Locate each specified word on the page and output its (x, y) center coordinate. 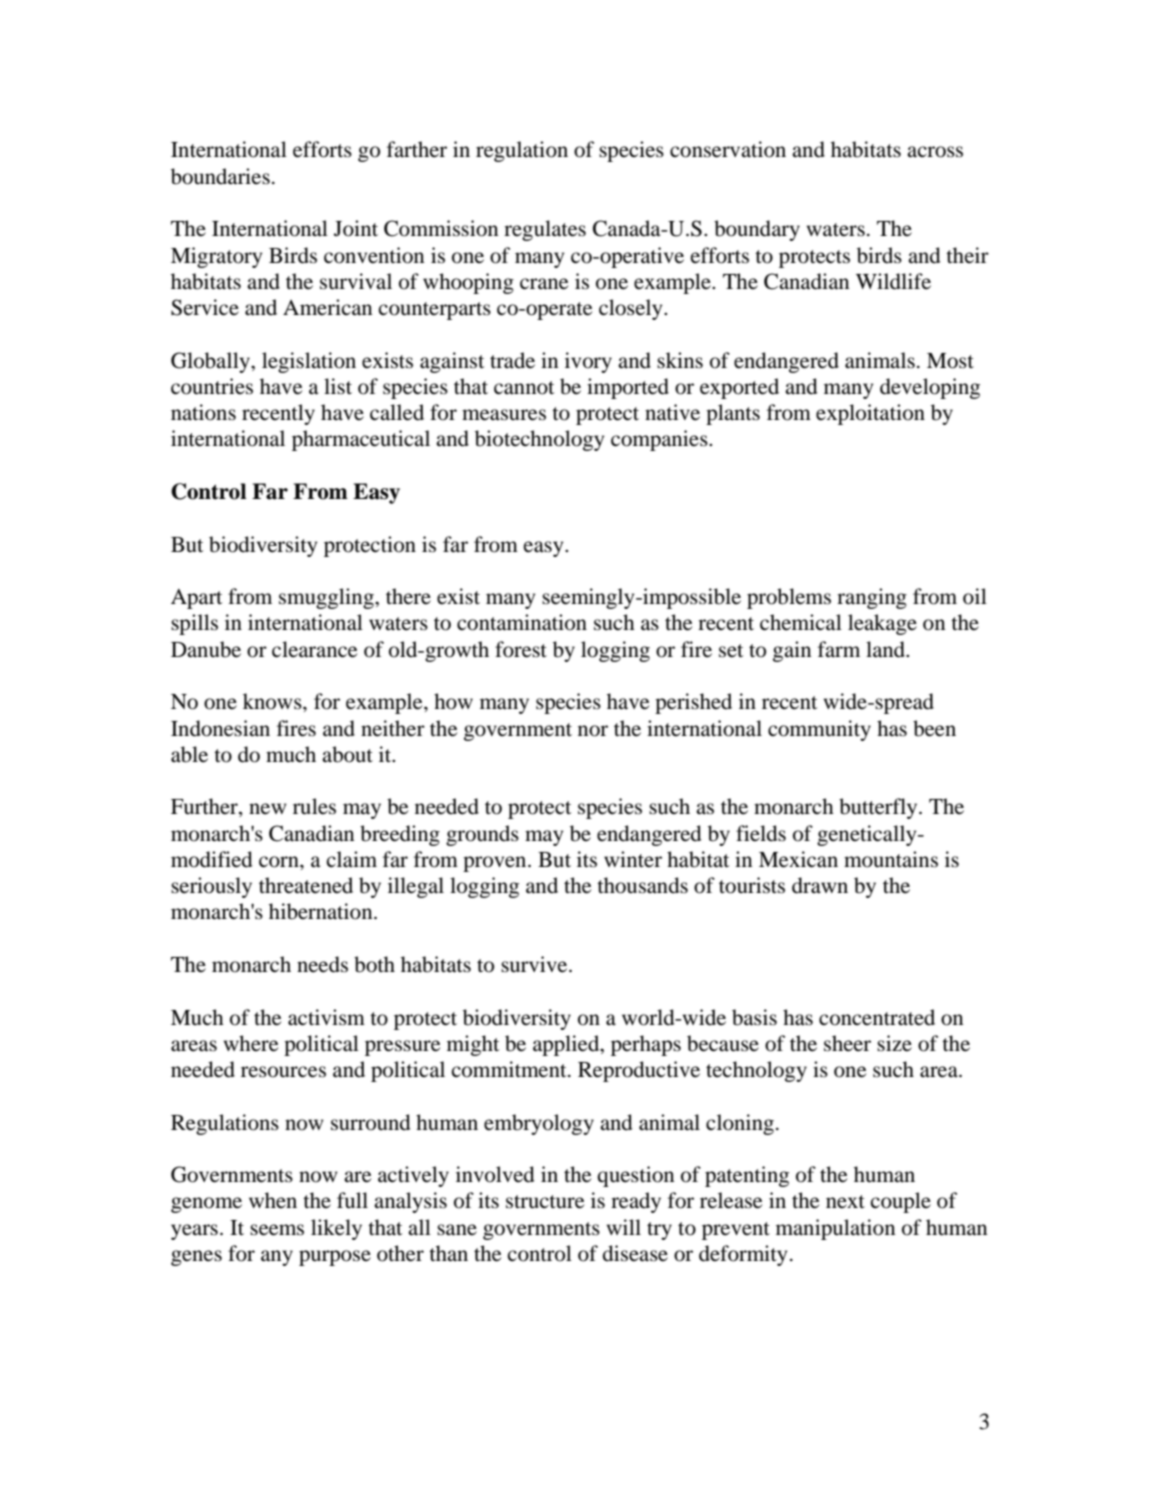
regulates (545, 230)
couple (900, 1202)
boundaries (220, 176)
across (935, 152)
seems (277, 1230)
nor (593, 731)
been (934, 728)
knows (273, 701)
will (624, 1227)
